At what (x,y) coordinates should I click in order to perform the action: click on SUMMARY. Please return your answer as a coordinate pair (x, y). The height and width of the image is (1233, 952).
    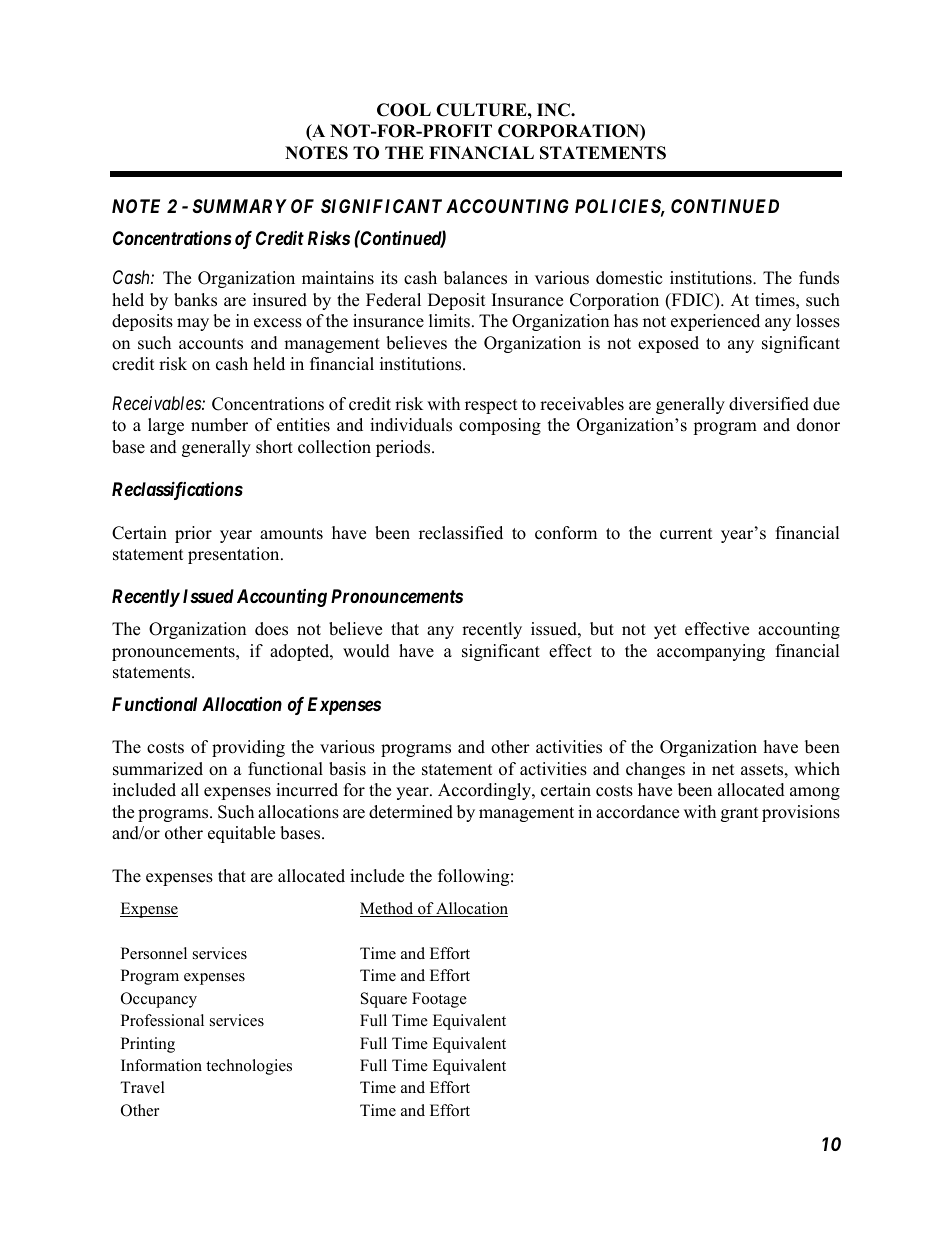
    Looking at the image, I should click on (240, 206).
